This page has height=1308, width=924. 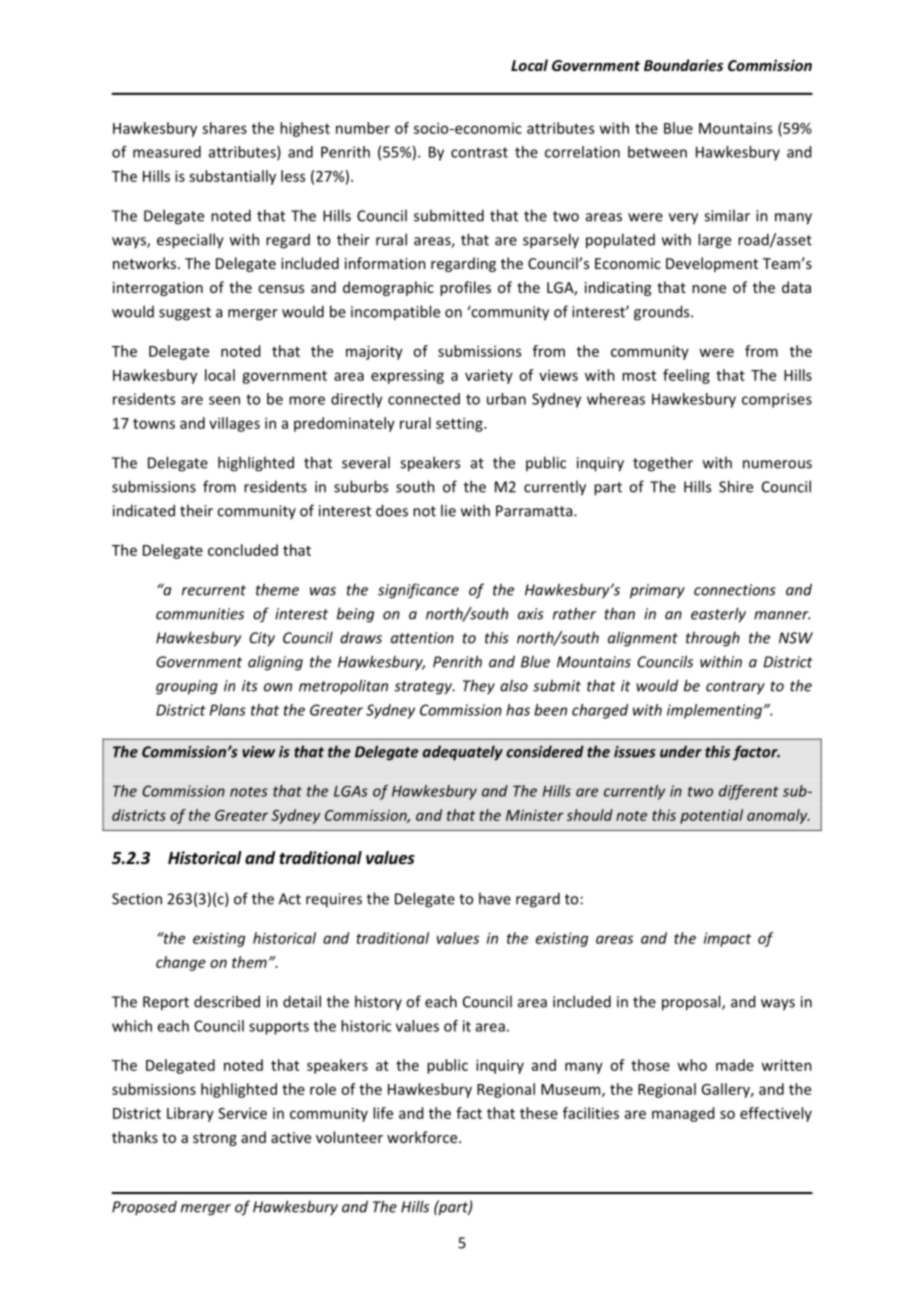 What do you see at coordinates (683, 65) in the page?
I see `Boundaries` at bounding box center [683, 65].
